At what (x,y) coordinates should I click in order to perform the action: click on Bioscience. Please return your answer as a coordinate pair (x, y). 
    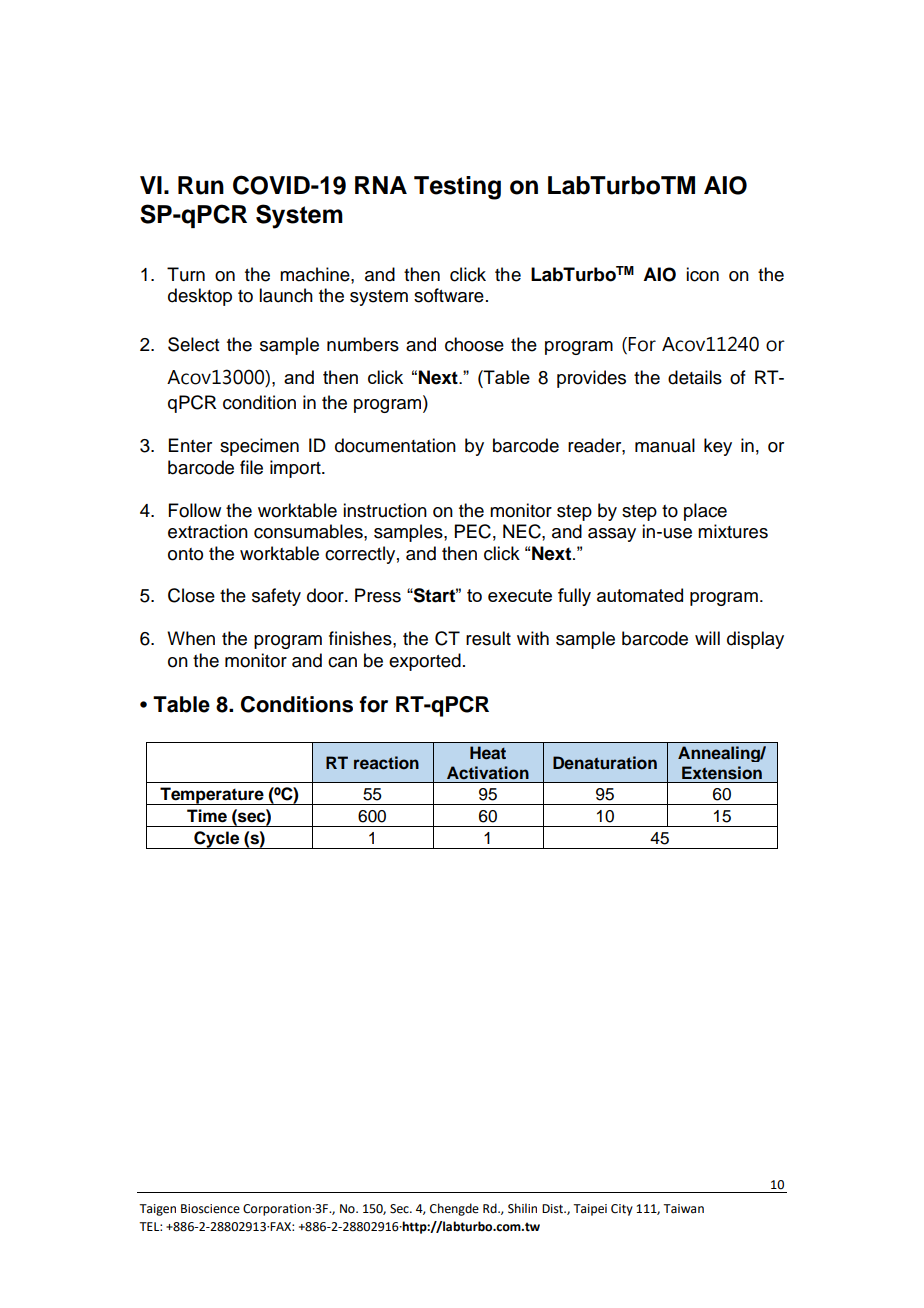
    Looking at the image, I should click on (210, 1209).
